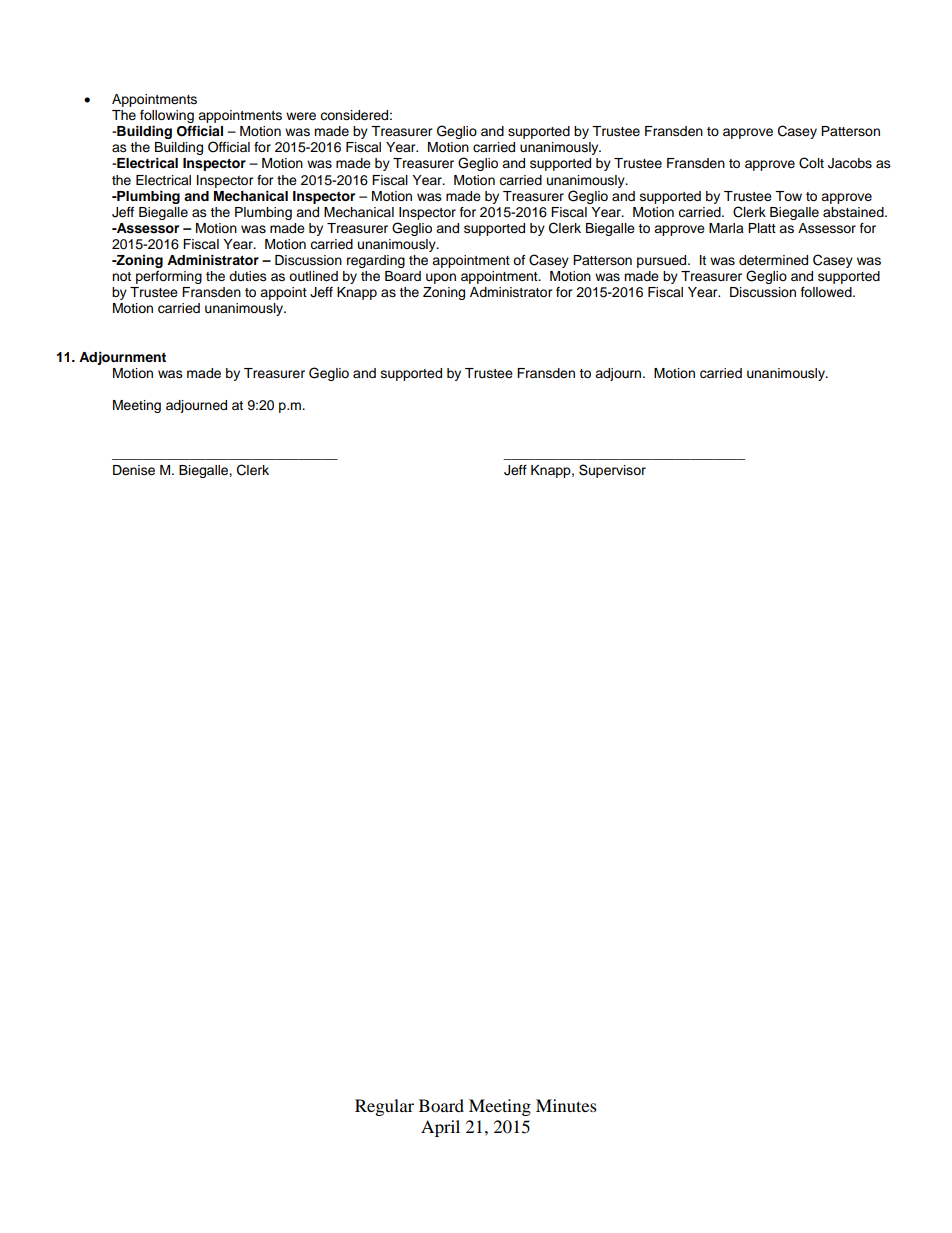  Describe the element at coordinates (827, 292) in the screenshot. I see `followed` at that location.
